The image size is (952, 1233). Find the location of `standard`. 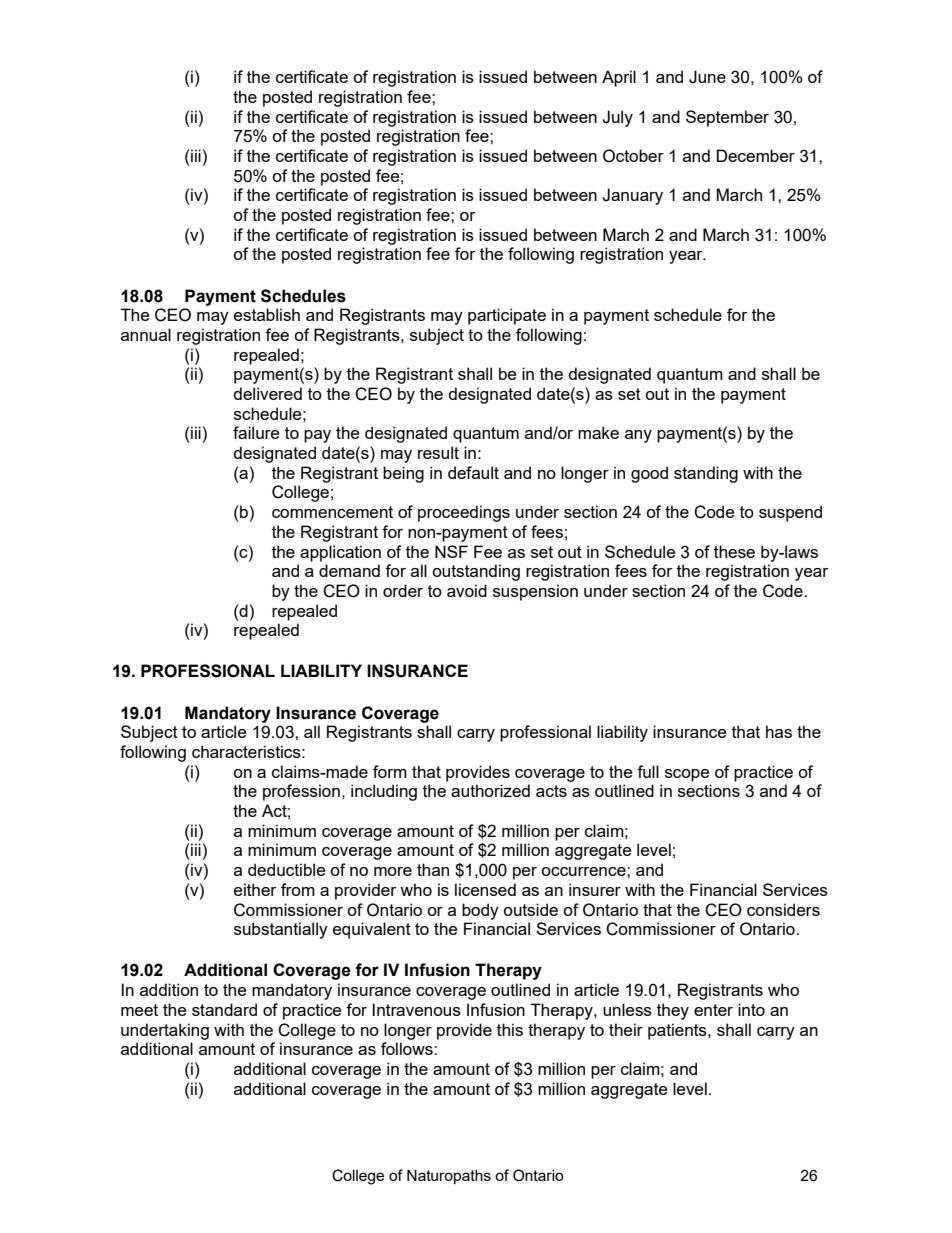

standard is located at coordinates (224, 1009).
